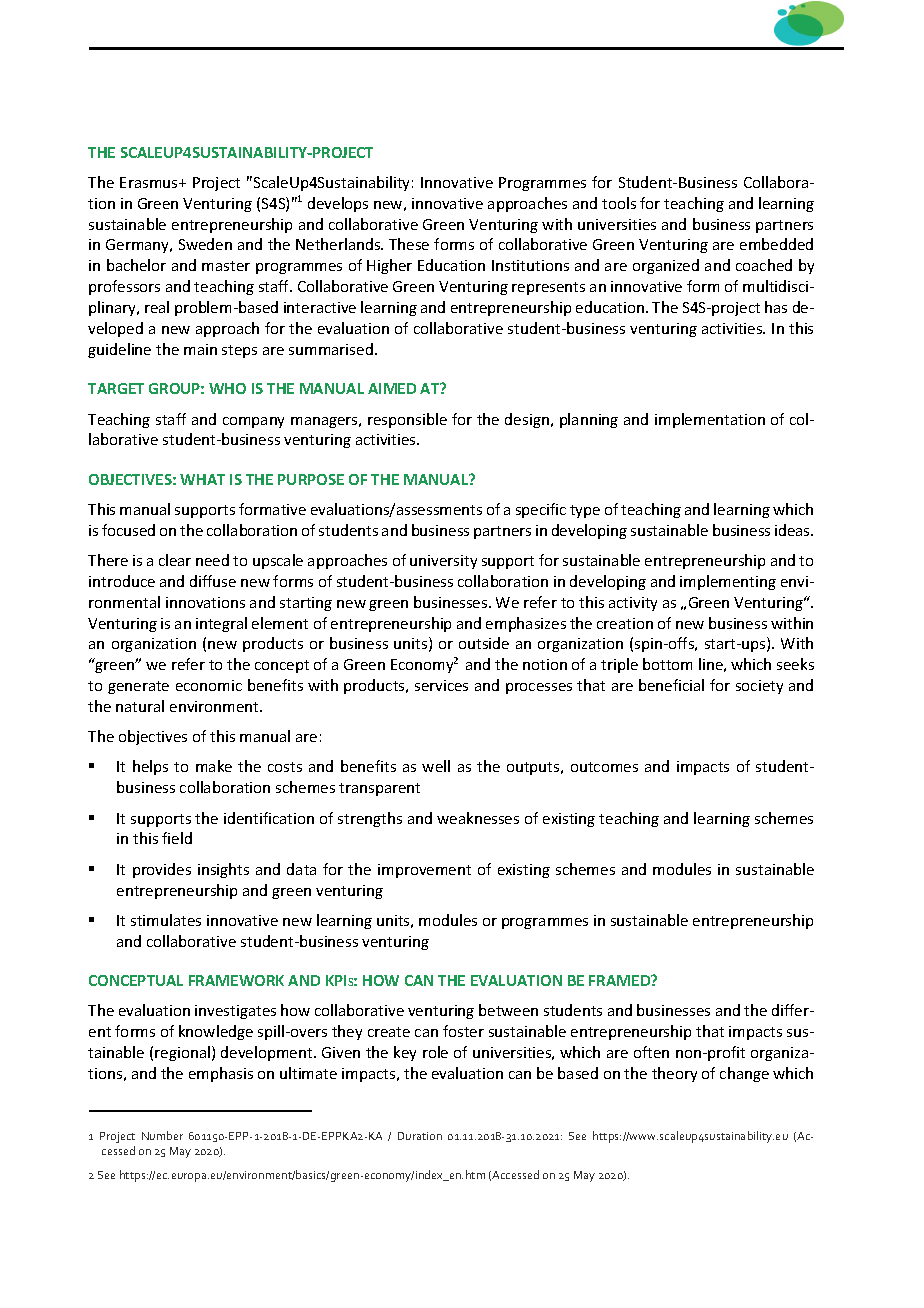 The width and height of the document is (924, 1308). I want to click on economic, so click(209, 685).
